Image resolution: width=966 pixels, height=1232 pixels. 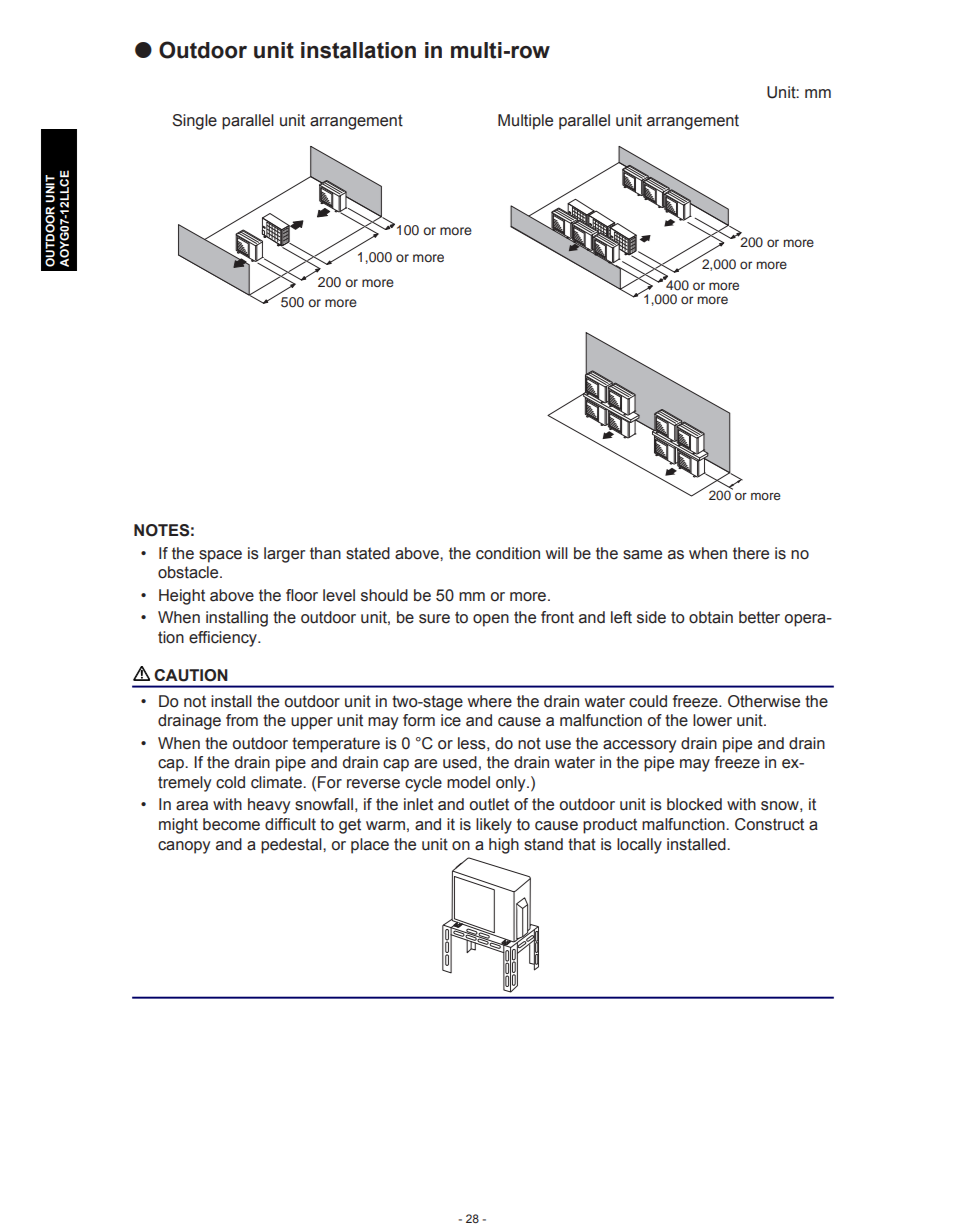 What do you see at coordinates (368, 553) in the screenshot?
I see `stated` at bounding box center [368, 553].
